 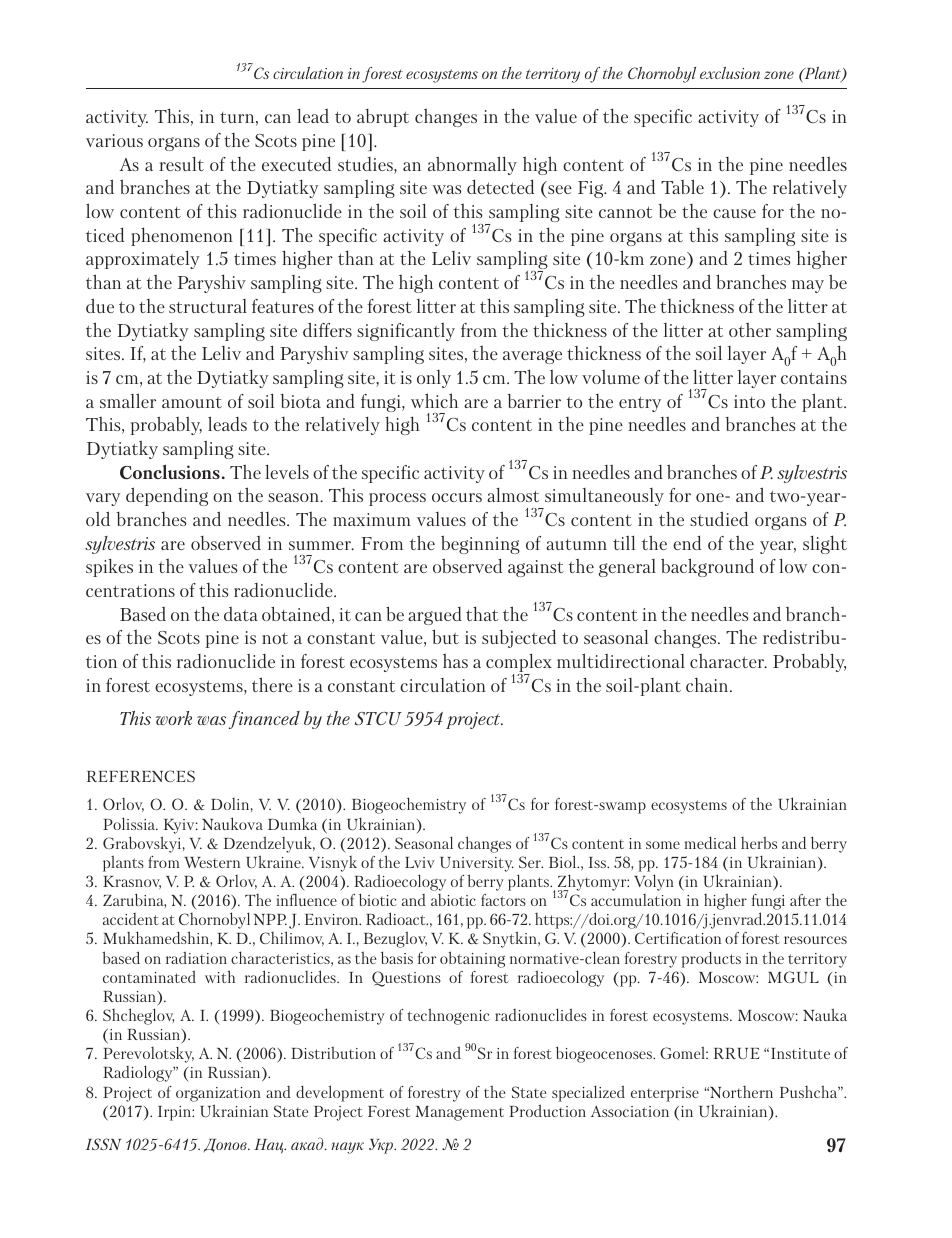 I want to click on exclusion, so click(x=730, y=73).
